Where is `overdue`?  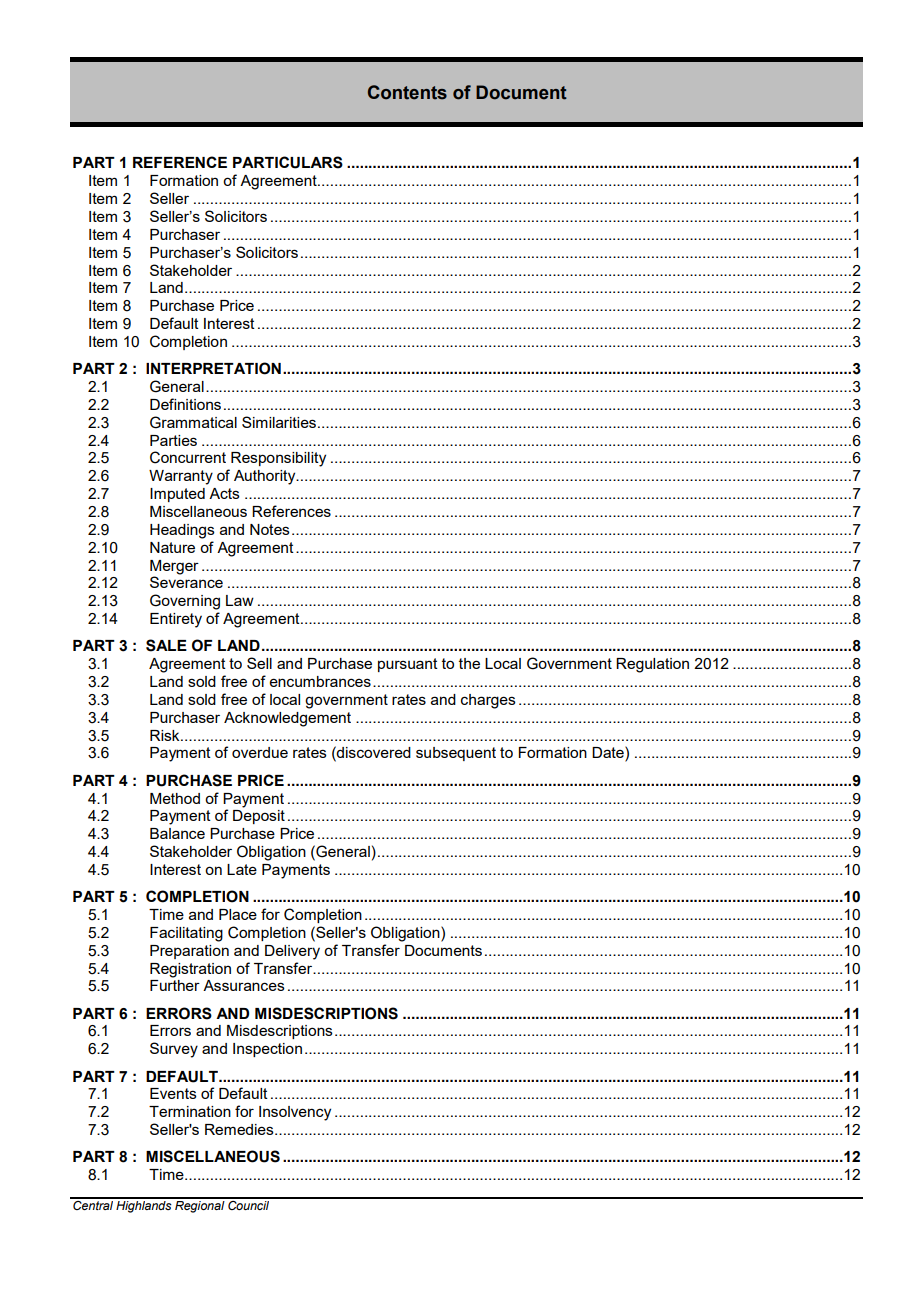
overdue is located at coordinates (260, 752).
